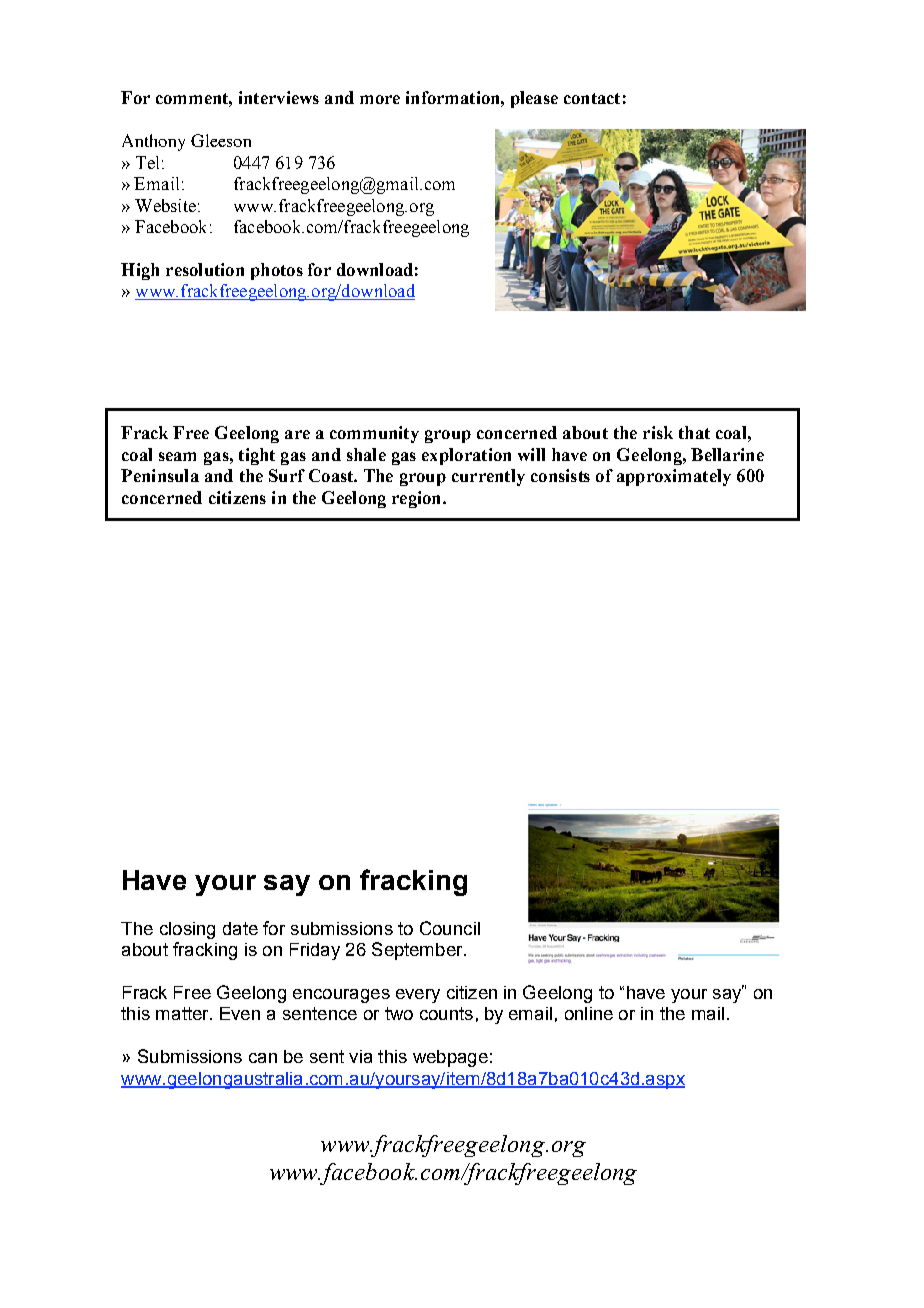 This document has height=1308, width=924. What do you see at coordinates (418, 499) in the document?
I see `region` at bounding box center [418, 499].
